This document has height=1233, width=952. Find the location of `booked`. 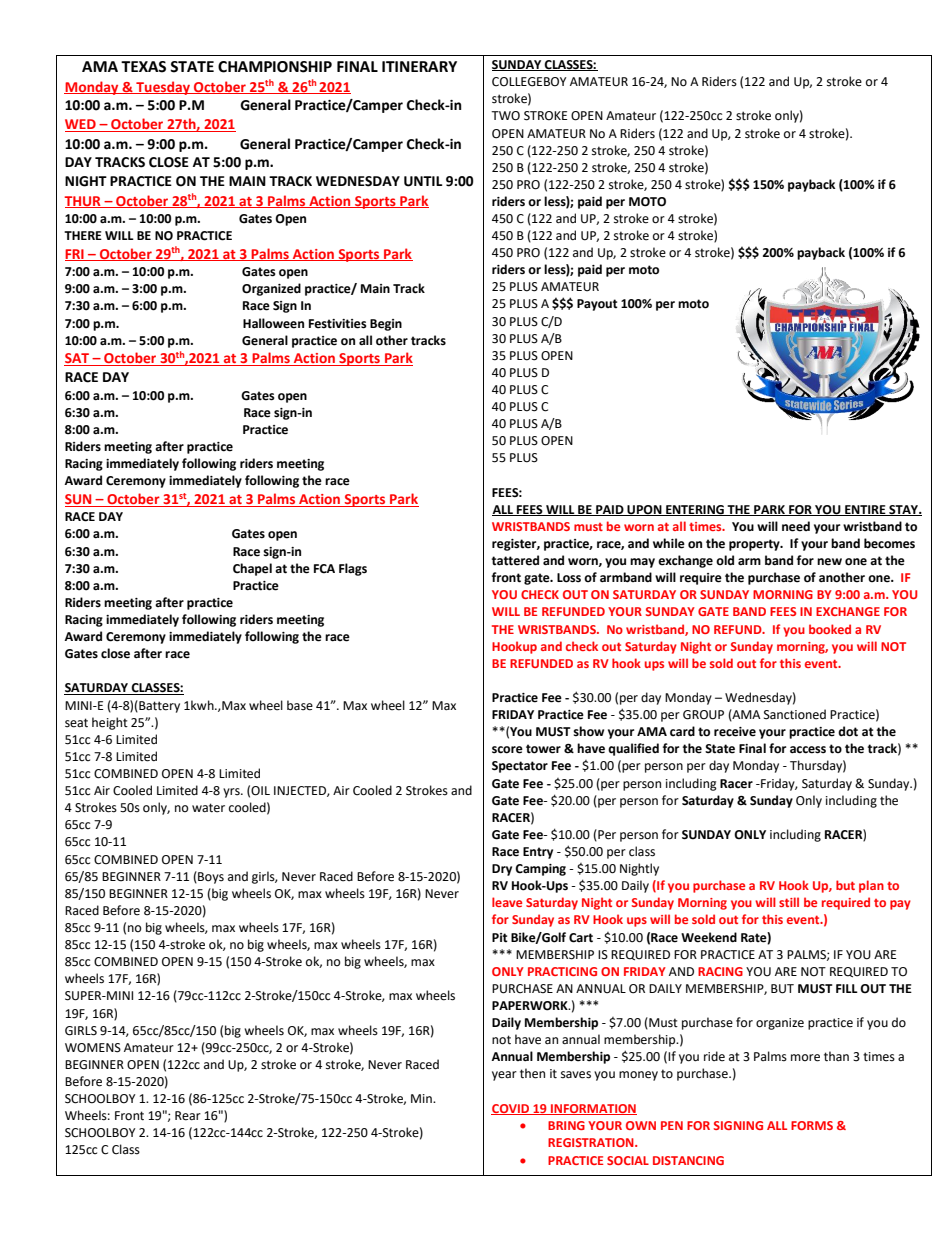

booked is located at coordinates (830, 629).
